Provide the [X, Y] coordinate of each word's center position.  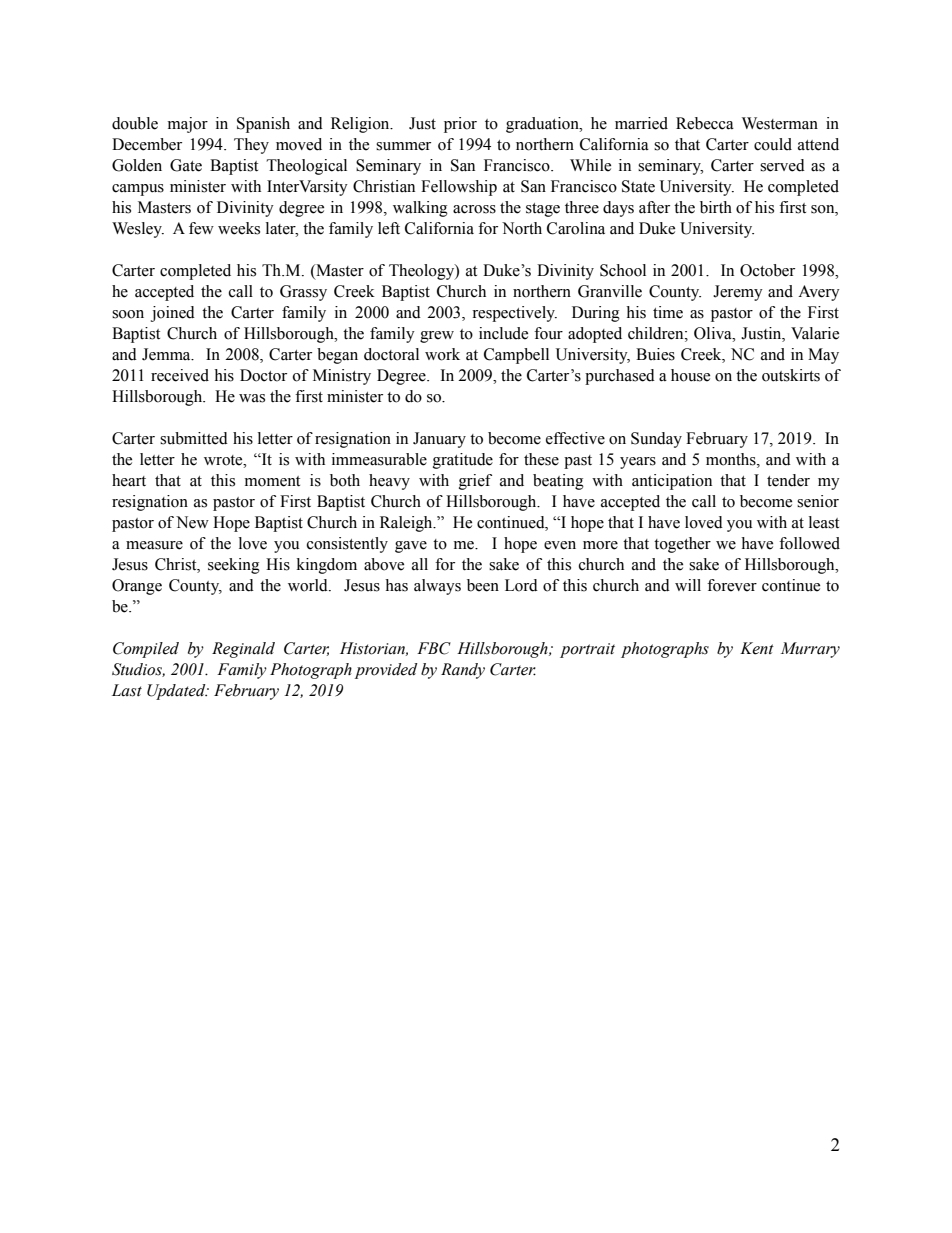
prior [460, 125]
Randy [463, 671]
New [192, 522]
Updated [177, 692]
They [251, 146]
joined [173, 314]
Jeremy [738, 293]
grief [475, 482]
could [773, 144]
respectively [514, 314]
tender [788, 480]
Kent [757, 648]
